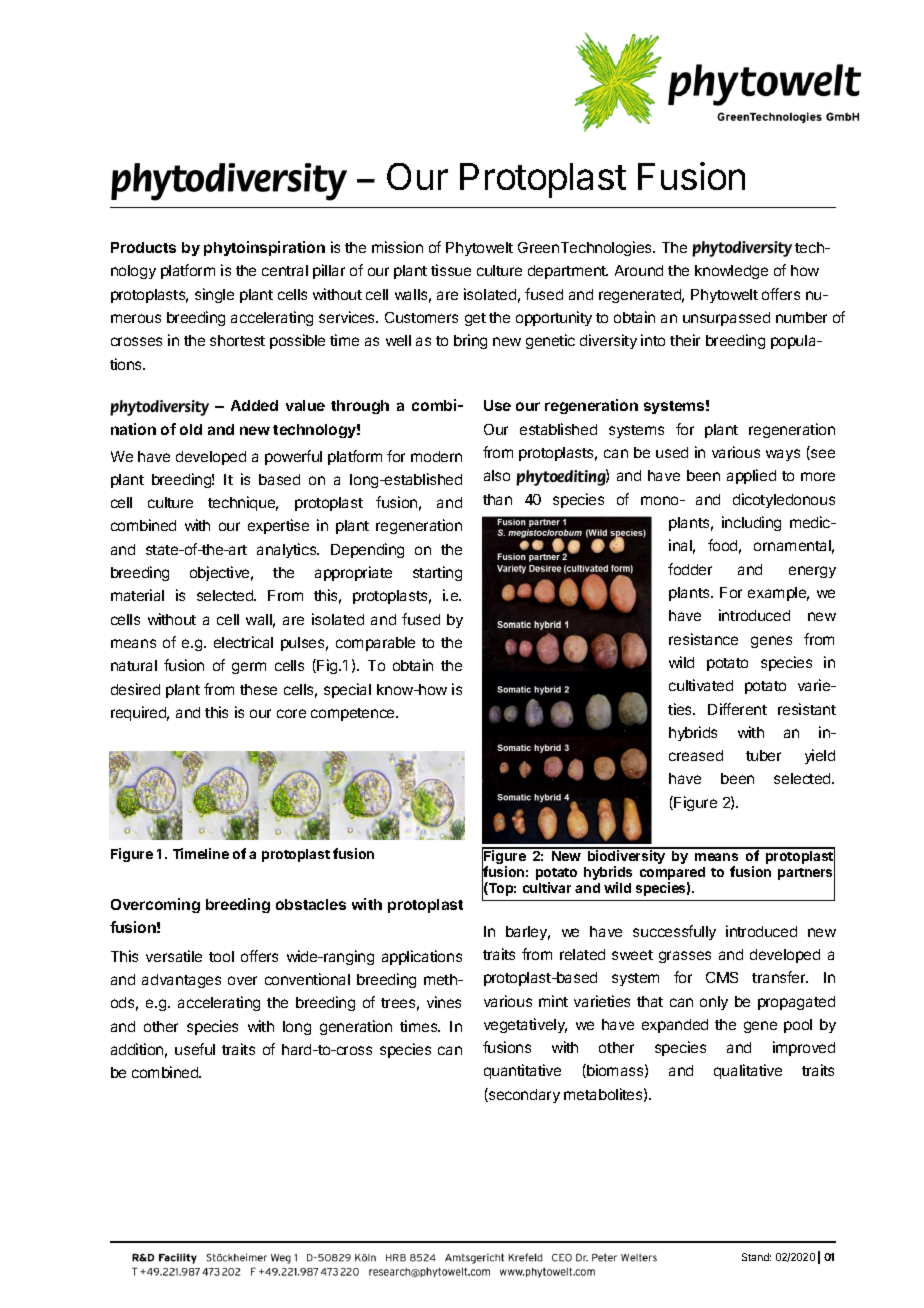 This image has width=924, height=1308. What do you see at coordinates (726, 319) in the image?
I see `unsurpassed` at bounding box center [726, 319].
